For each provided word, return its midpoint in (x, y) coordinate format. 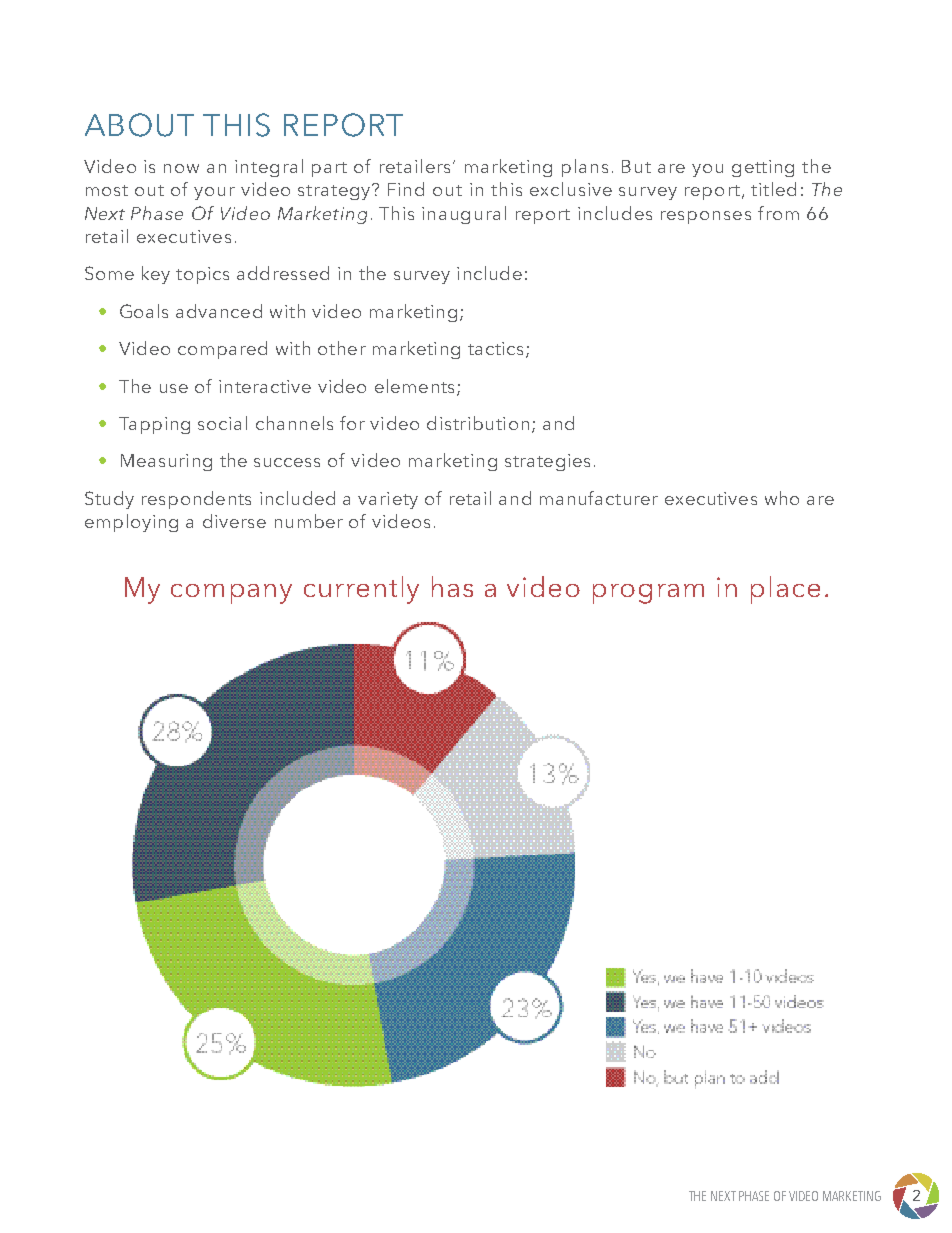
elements (414, 386)
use (174, 388)
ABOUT (139, 125)
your (214, 193)
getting (763, 168)
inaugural (464, 215)
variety (388, 500)
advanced (219, 311)
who (782, 498)
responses (706, 217)
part (329, 169)
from (778, 213)
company (231, 594)
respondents (196, 500)
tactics (495, 348)
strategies (547, 462)
